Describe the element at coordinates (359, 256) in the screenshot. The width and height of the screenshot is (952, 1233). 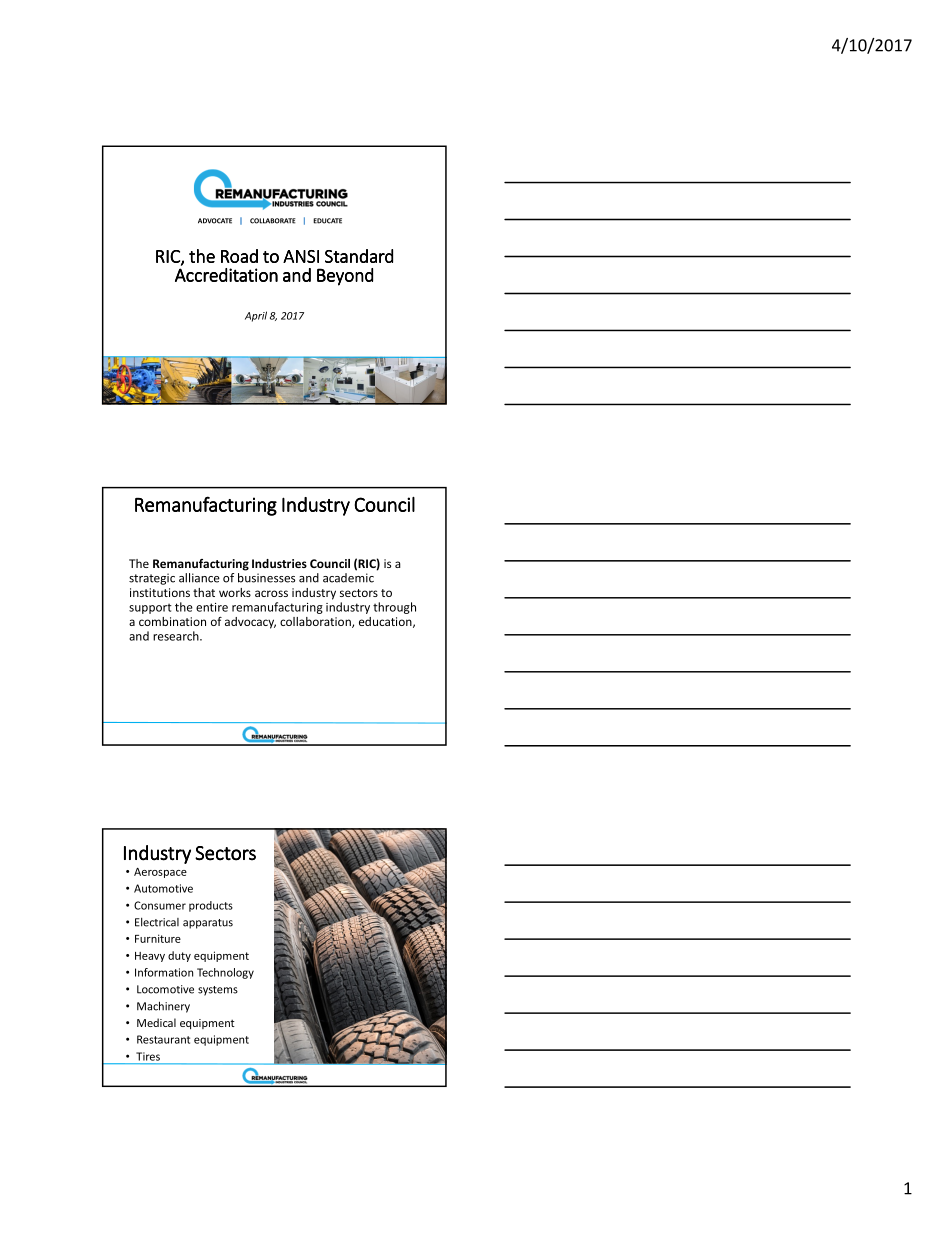
I see `Standard` at that location.
